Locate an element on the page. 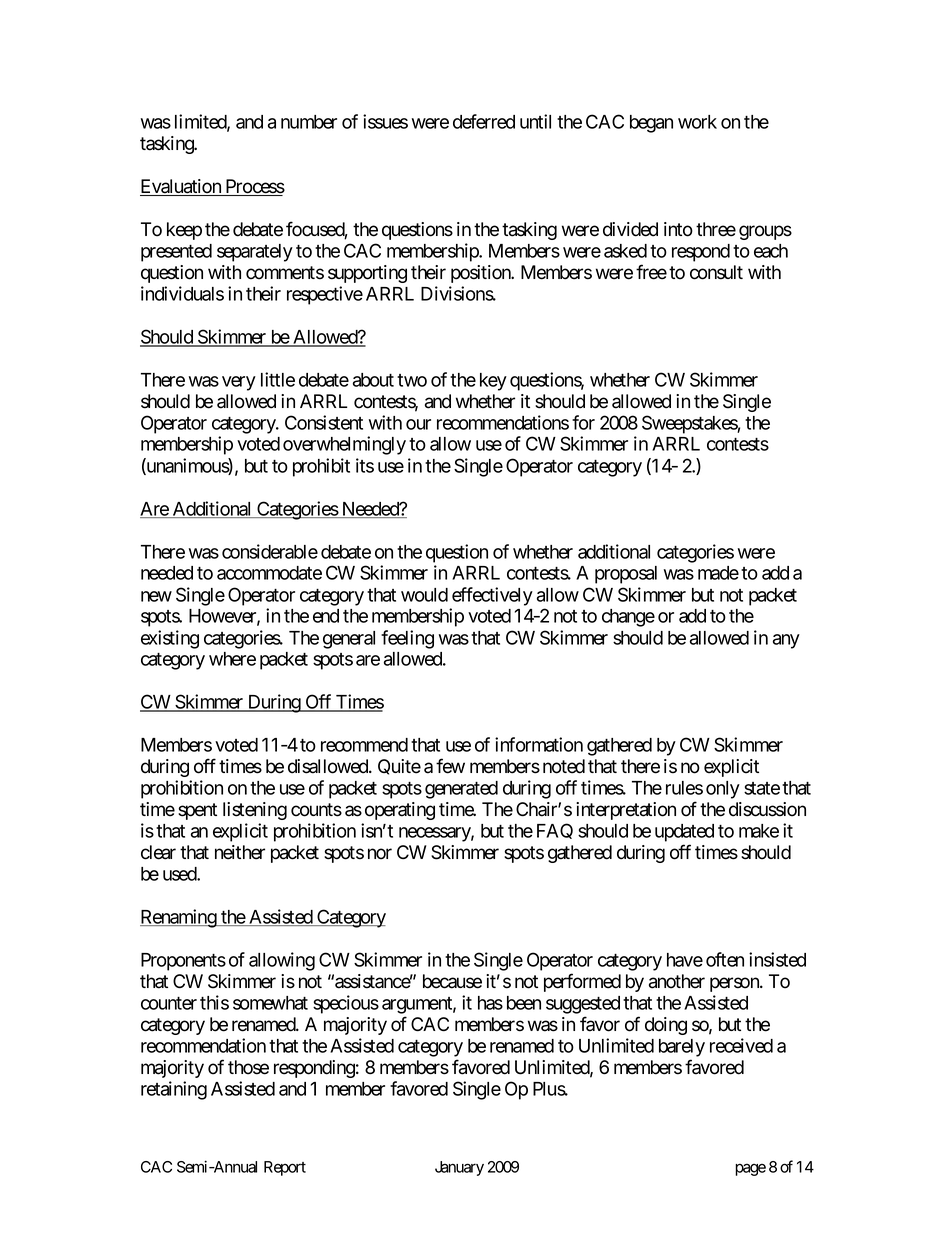  our is located at coordinates (418, 424).
